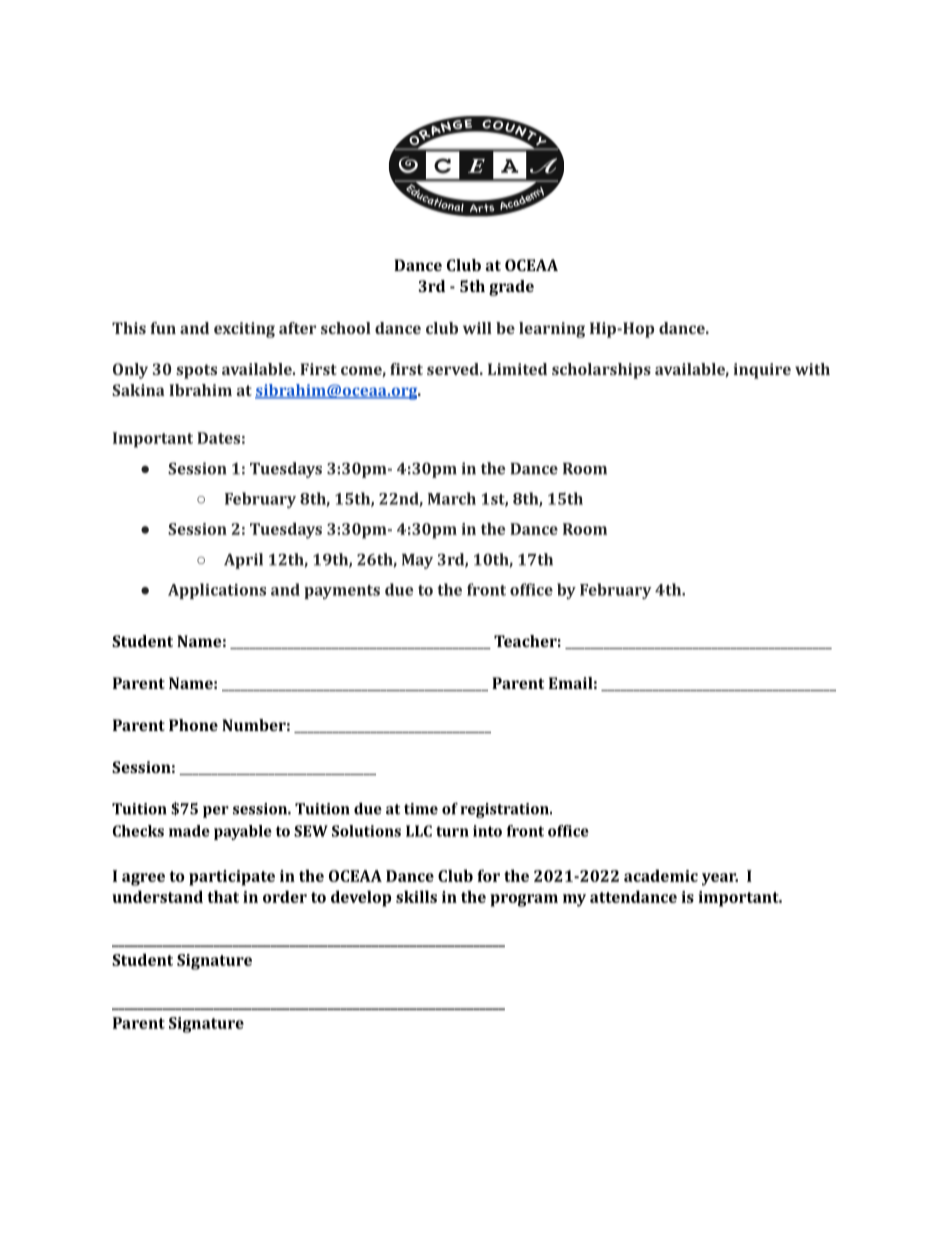  I want to click on Applications, so click(217, 591).
